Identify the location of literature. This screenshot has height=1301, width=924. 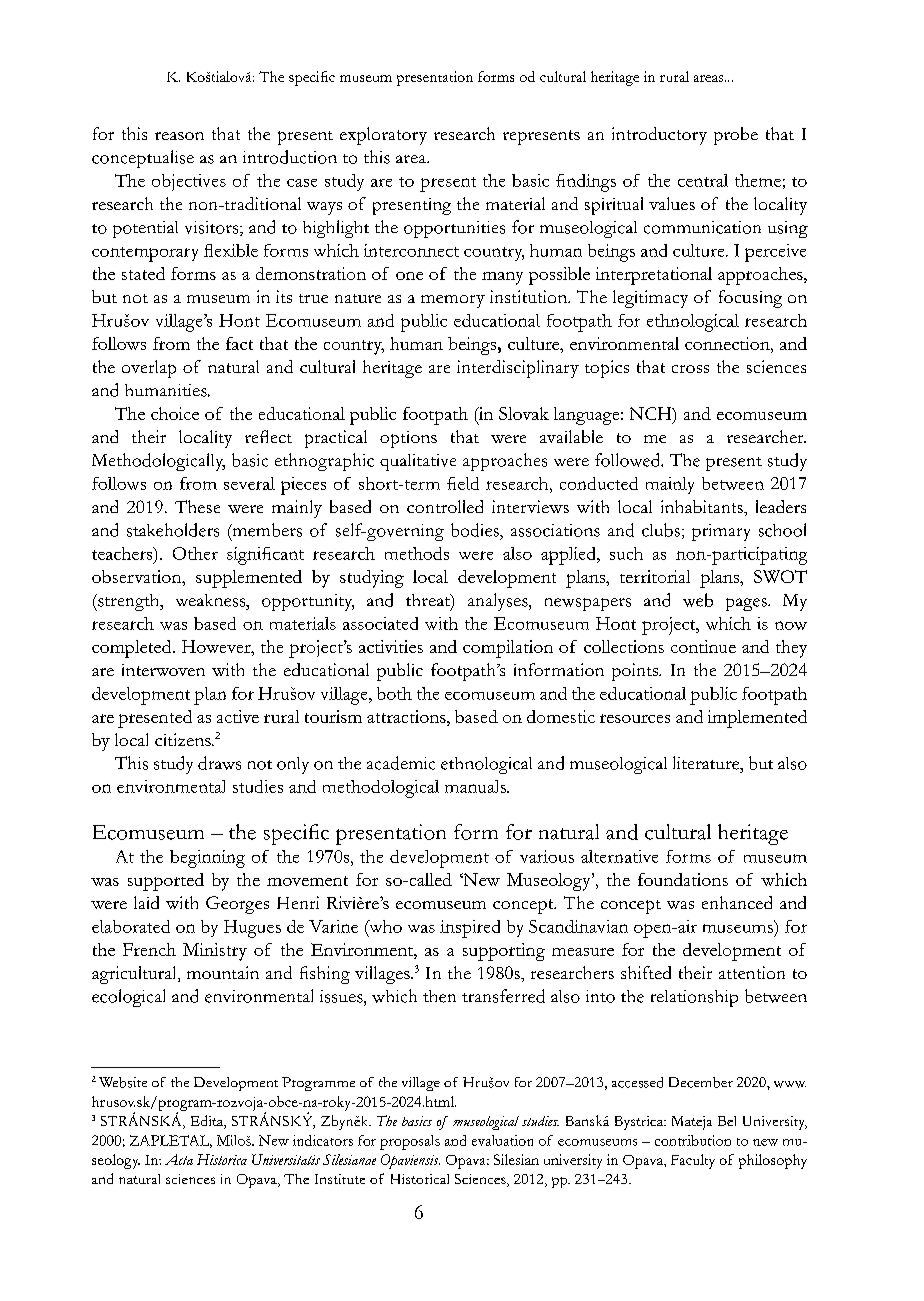
(707, 763).
